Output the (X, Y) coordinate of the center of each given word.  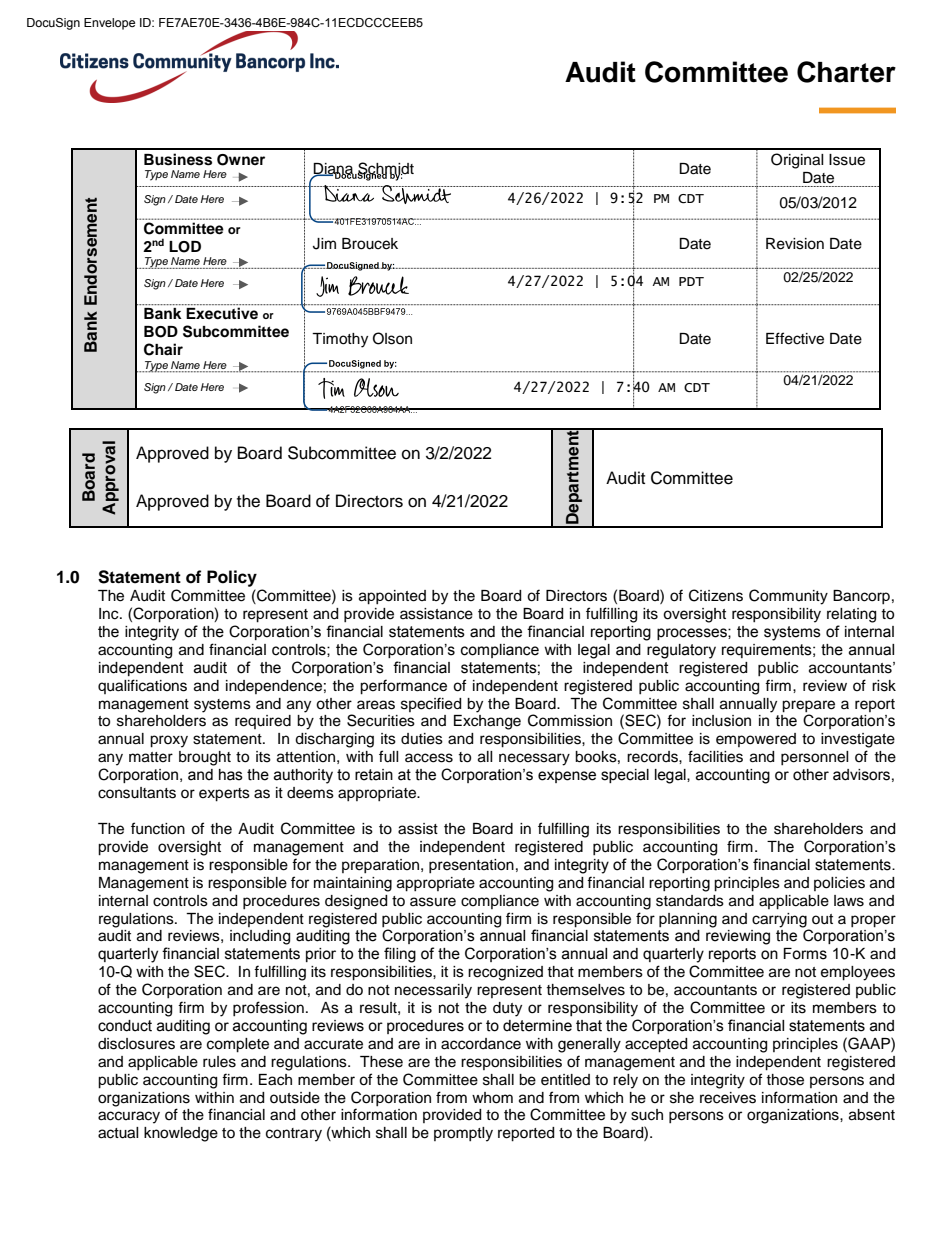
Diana (334, 169)
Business (178, 159)
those (785, 1080)
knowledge (181, 1134)
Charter (846, 72)
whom (492, 1098)
